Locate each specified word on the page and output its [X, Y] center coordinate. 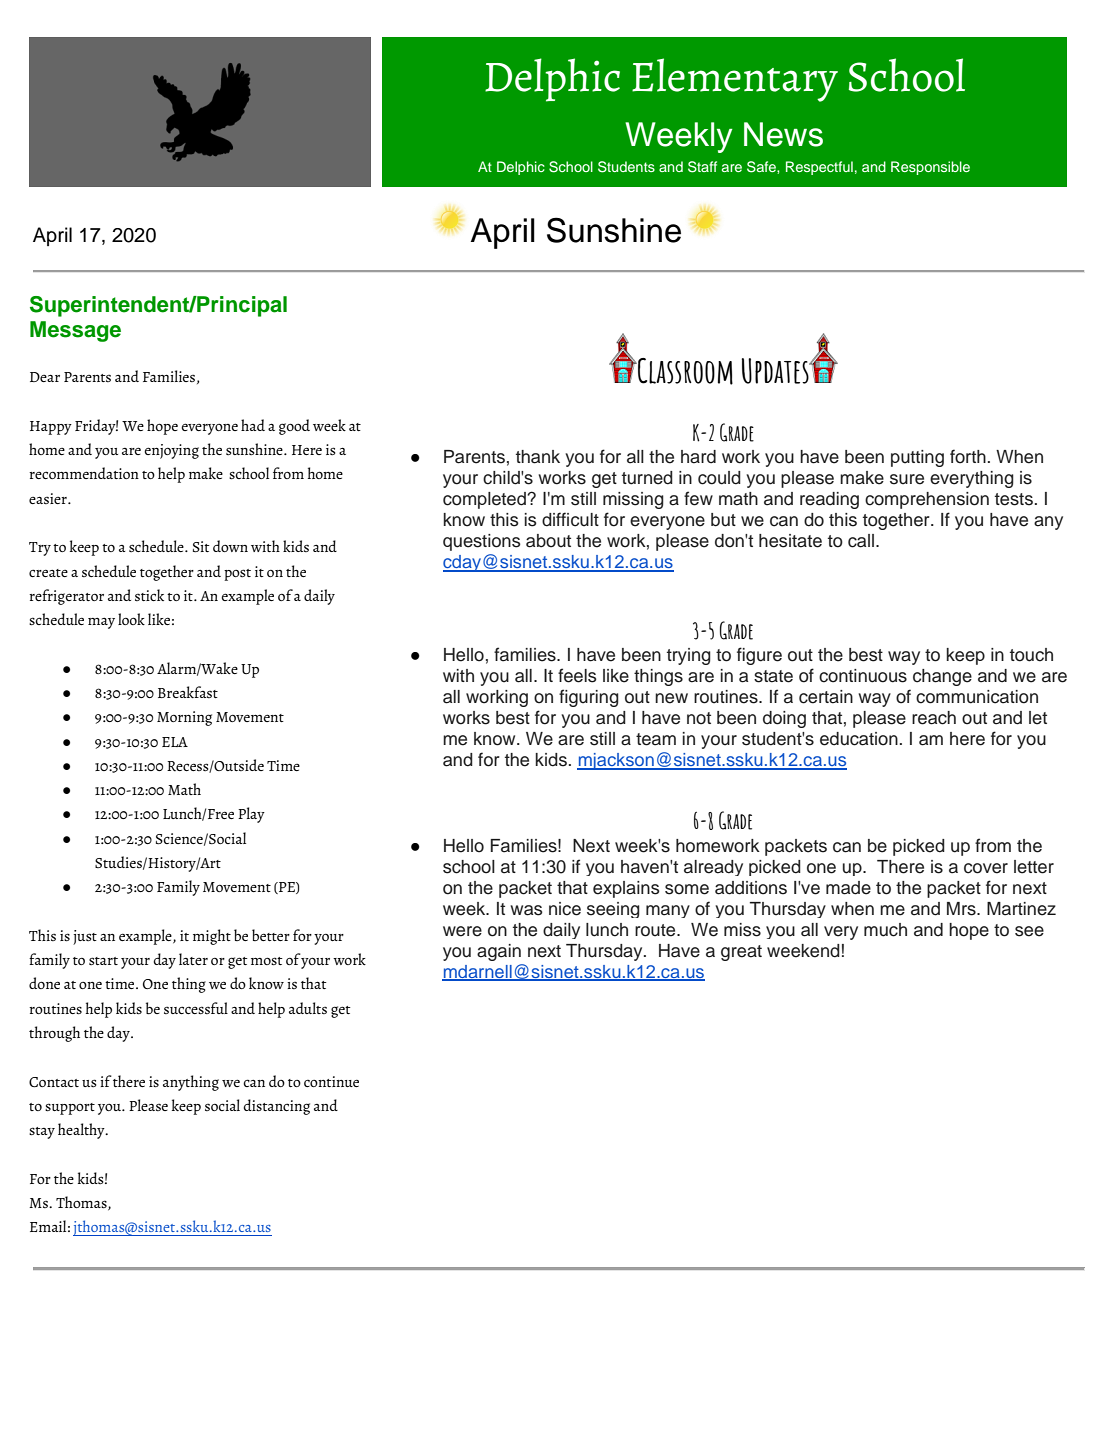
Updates [776, 371]
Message [75, 331]
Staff [702, 167]
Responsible [930, 168]
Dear [45, 377]
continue [331, 1081]
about [548, 541]
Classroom [684, 371]
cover [986, 868]
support [70, 1109]
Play [251, 815]
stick [149, 595]
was [526, 910]
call [861, 541]
